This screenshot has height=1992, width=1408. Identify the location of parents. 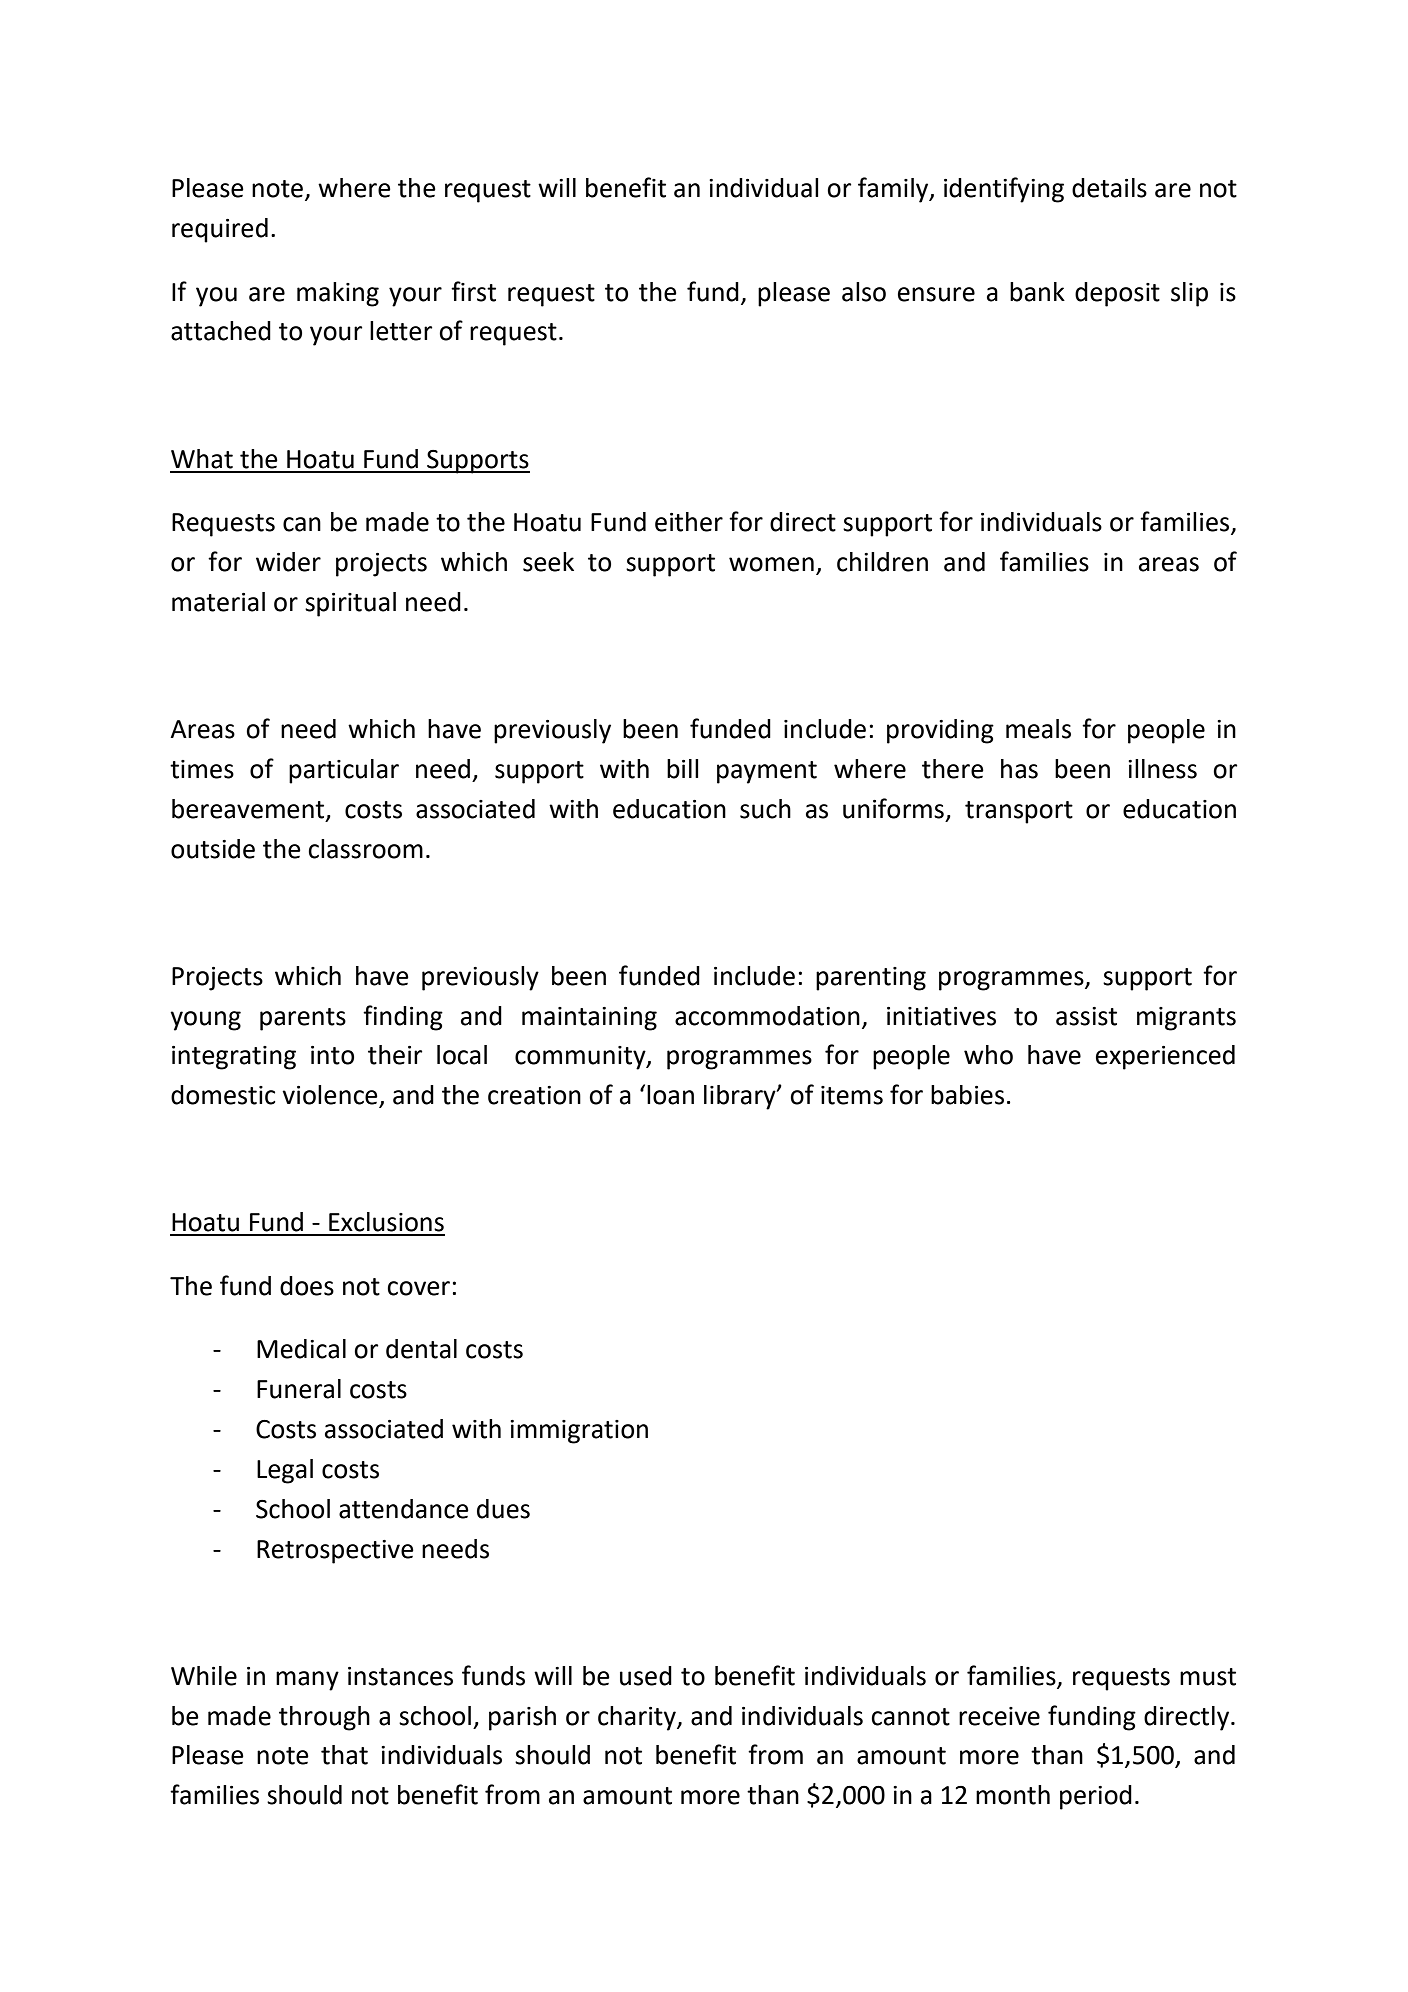
(303, 1019).
